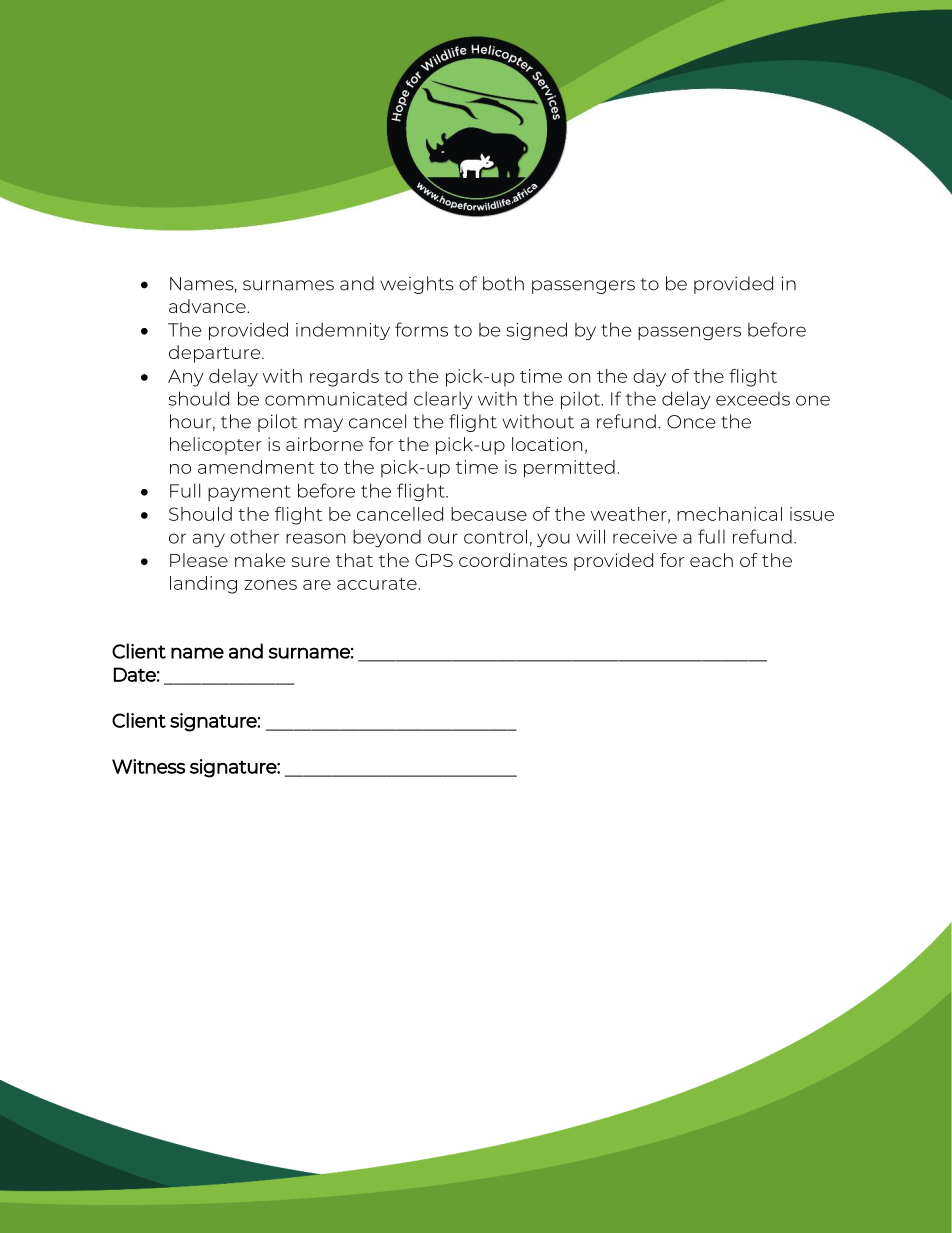  I want to click on accurate, so click(377, 584).
